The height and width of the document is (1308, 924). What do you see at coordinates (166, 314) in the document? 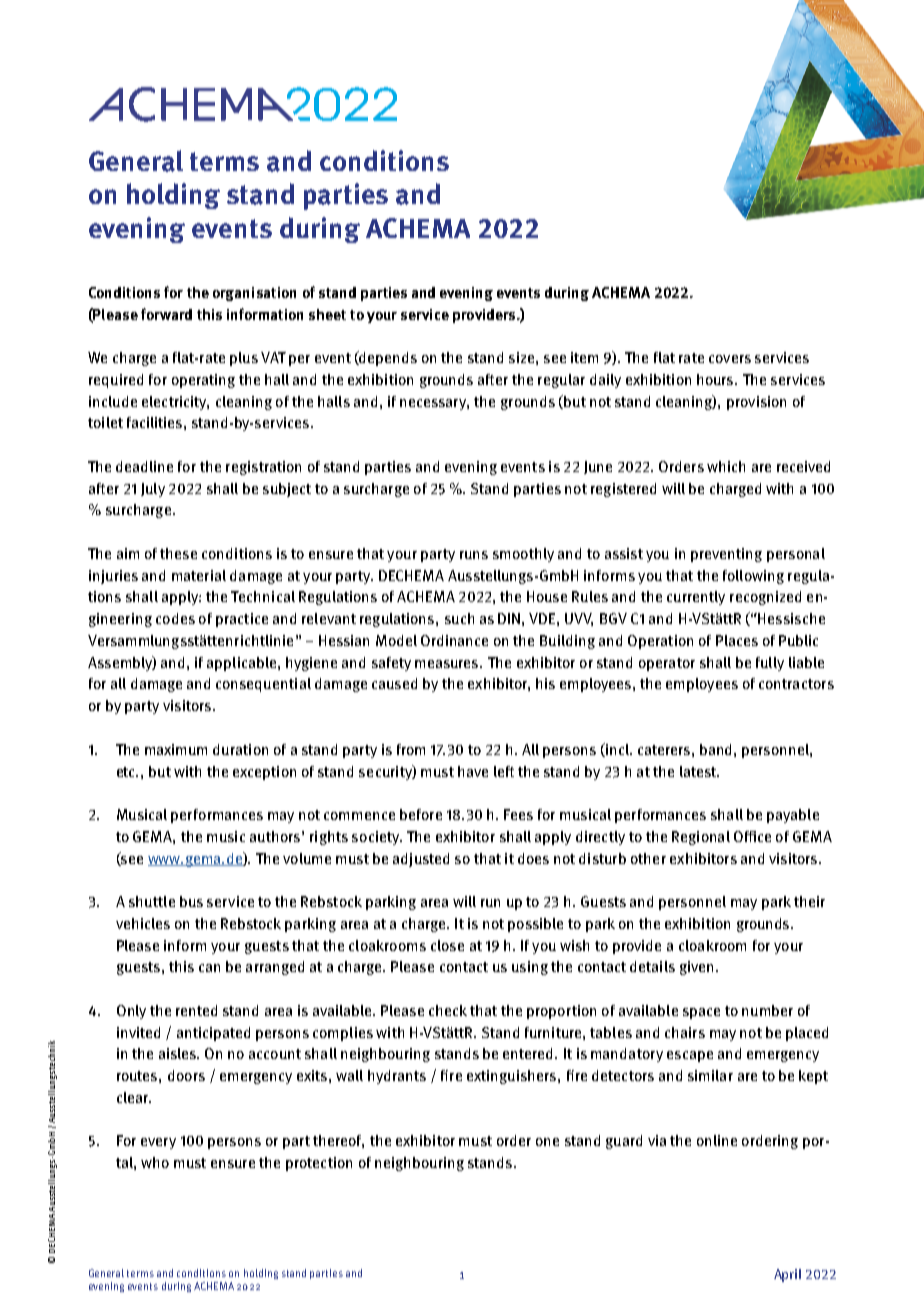
I see `forward` at bounding box center [166, 314].
